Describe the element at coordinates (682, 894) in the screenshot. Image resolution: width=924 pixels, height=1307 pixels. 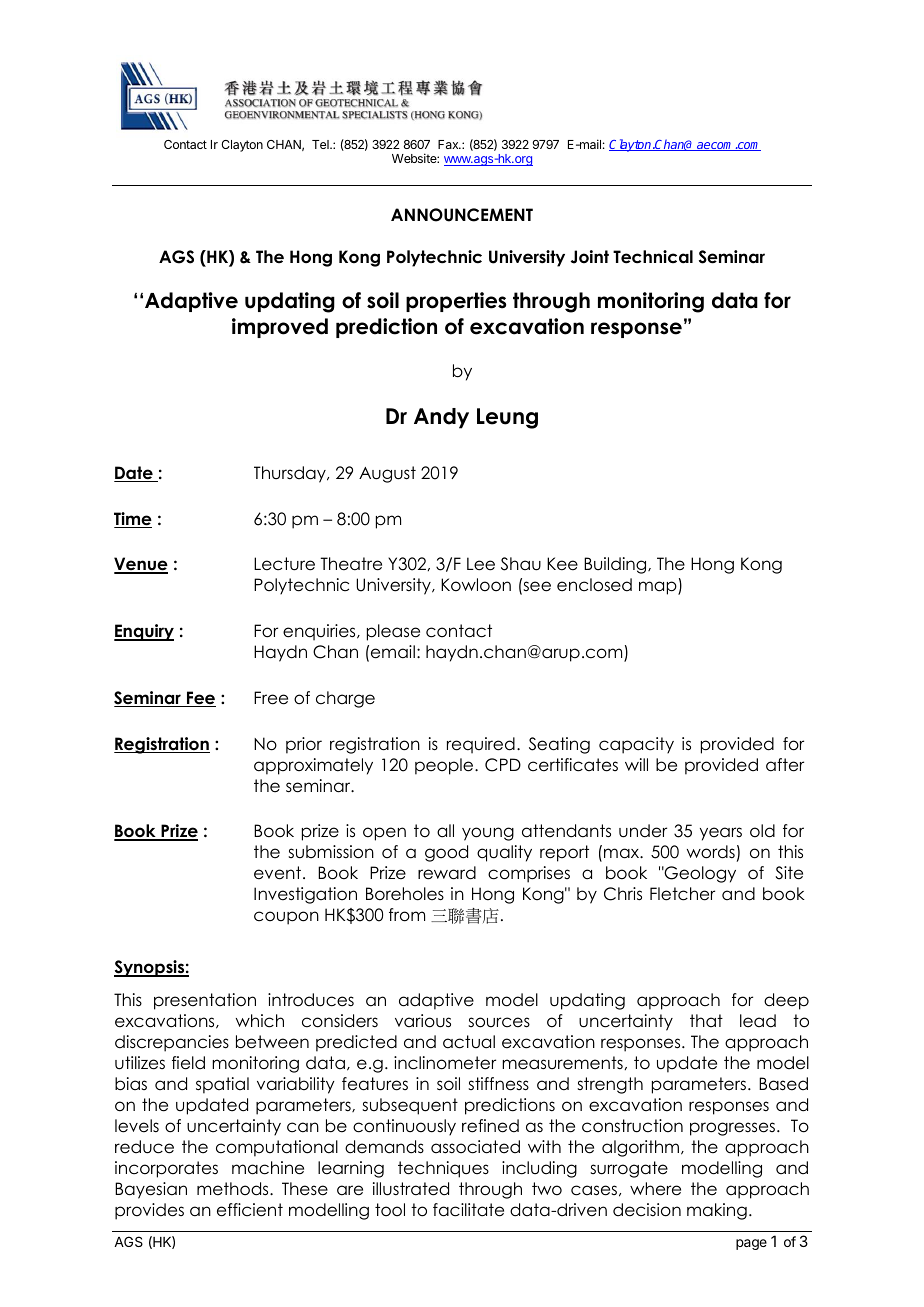
I see `Fletcher` at that location.
